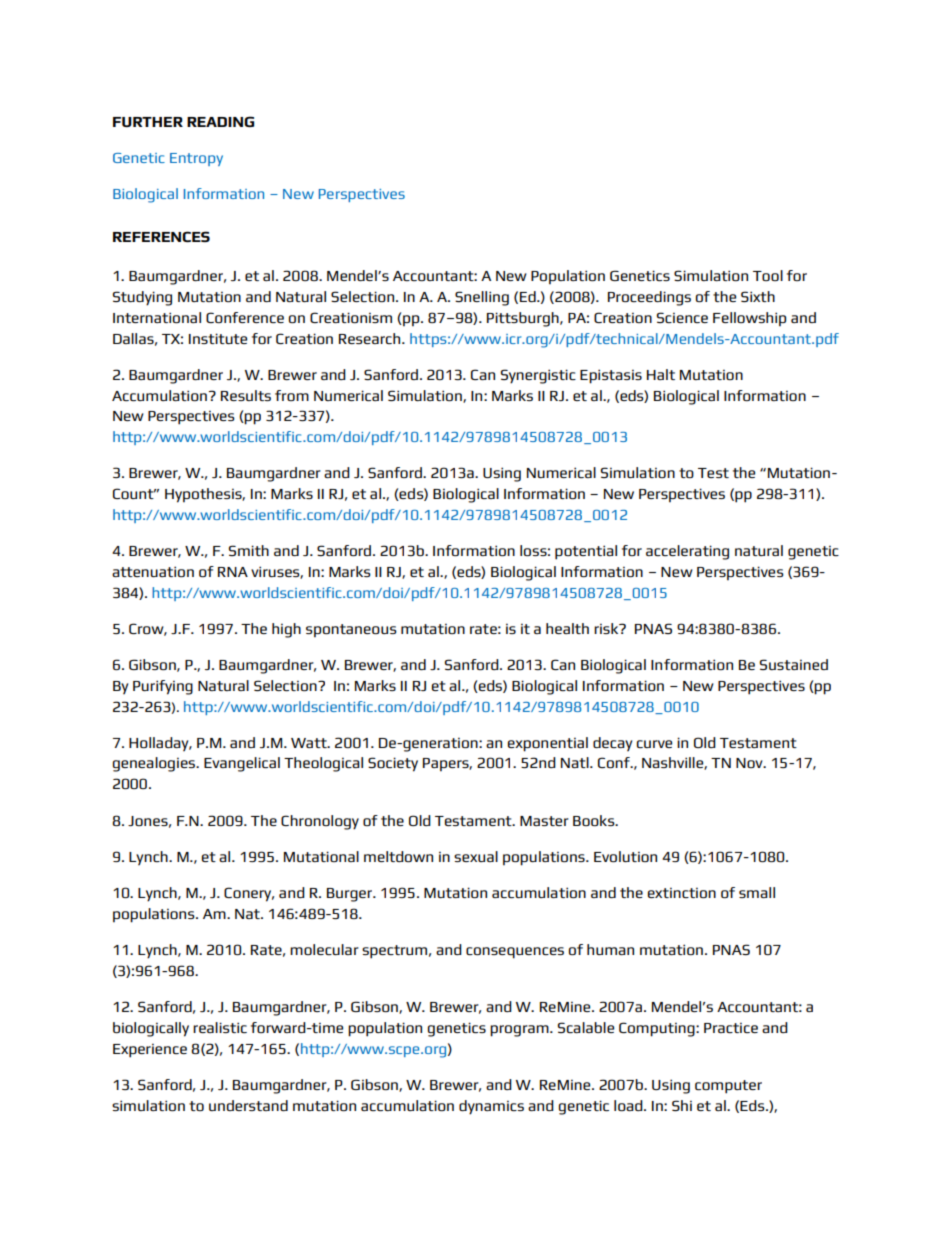  I want to click on Snelling, so click(482, 298).
